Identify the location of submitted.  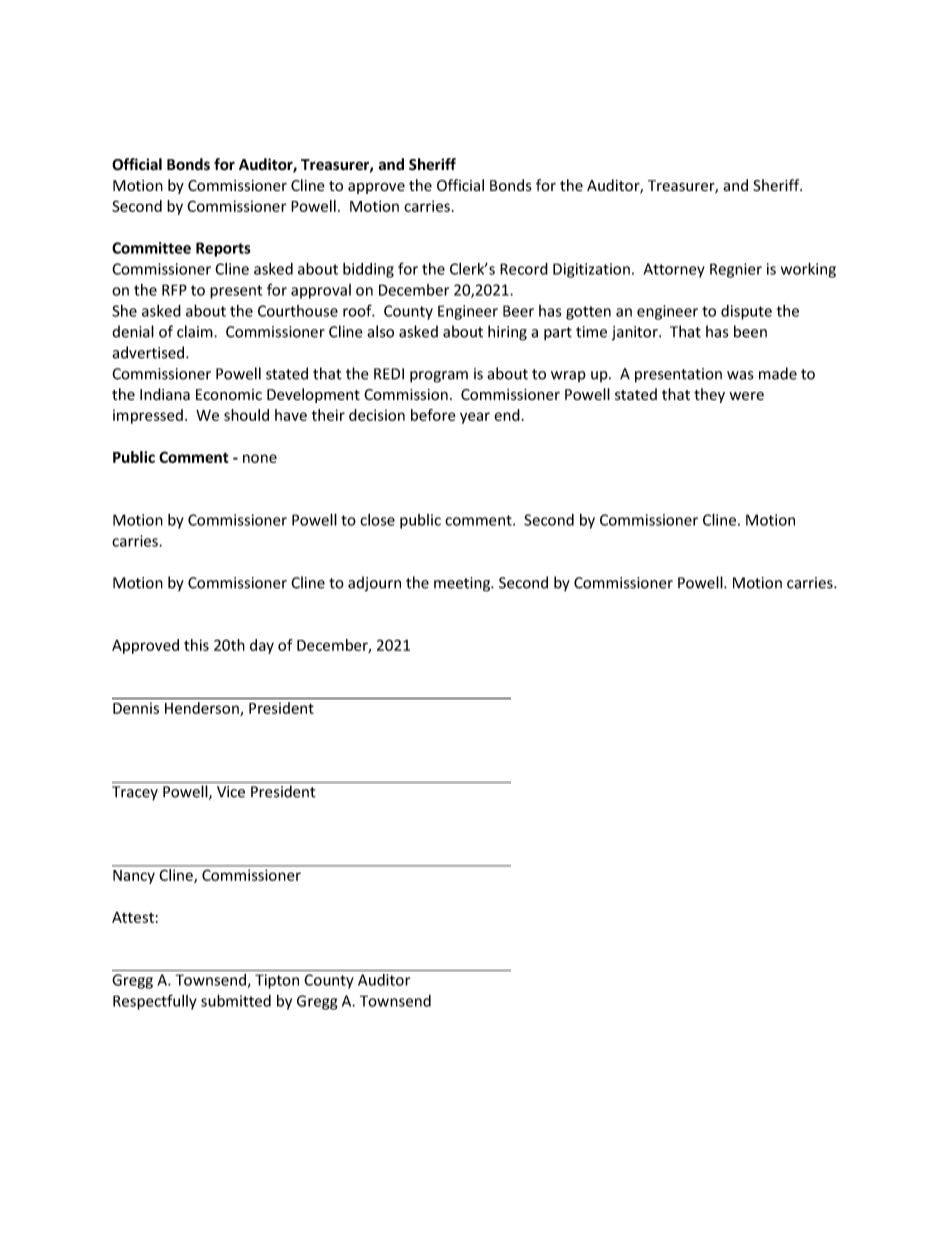
(236, 1000).
